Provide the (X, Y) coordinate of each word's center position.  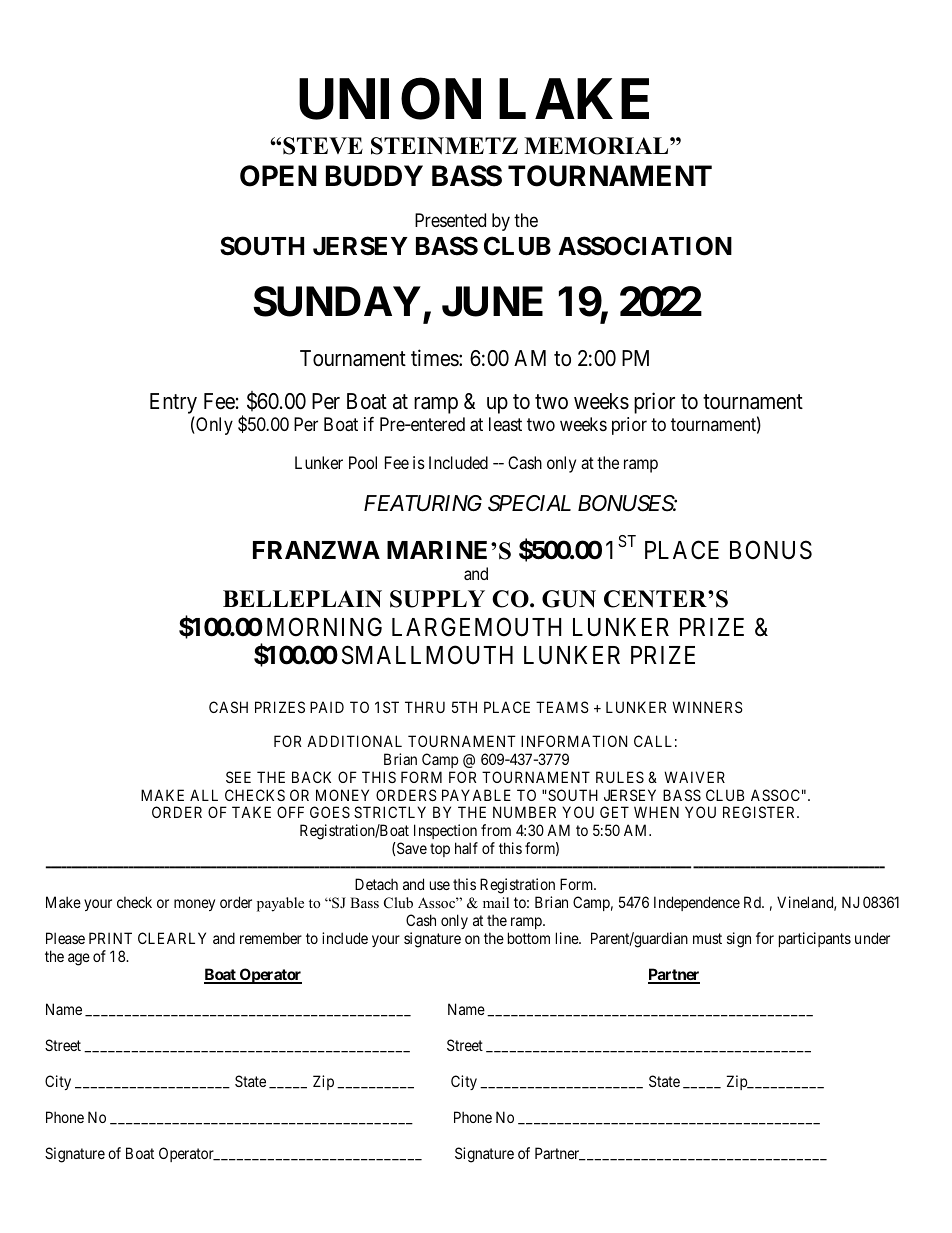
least (505, 424)
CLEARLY (172, 938)
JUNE (492, 301)
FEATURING (423, 503)
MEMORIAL (597, 146)
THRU (425, 707)
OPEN (278, 176)
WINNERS (707, 707)
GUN (569, 599)
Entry (173, 405)
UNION (390, 99)
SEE (238, 777)
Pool (363, 462)
